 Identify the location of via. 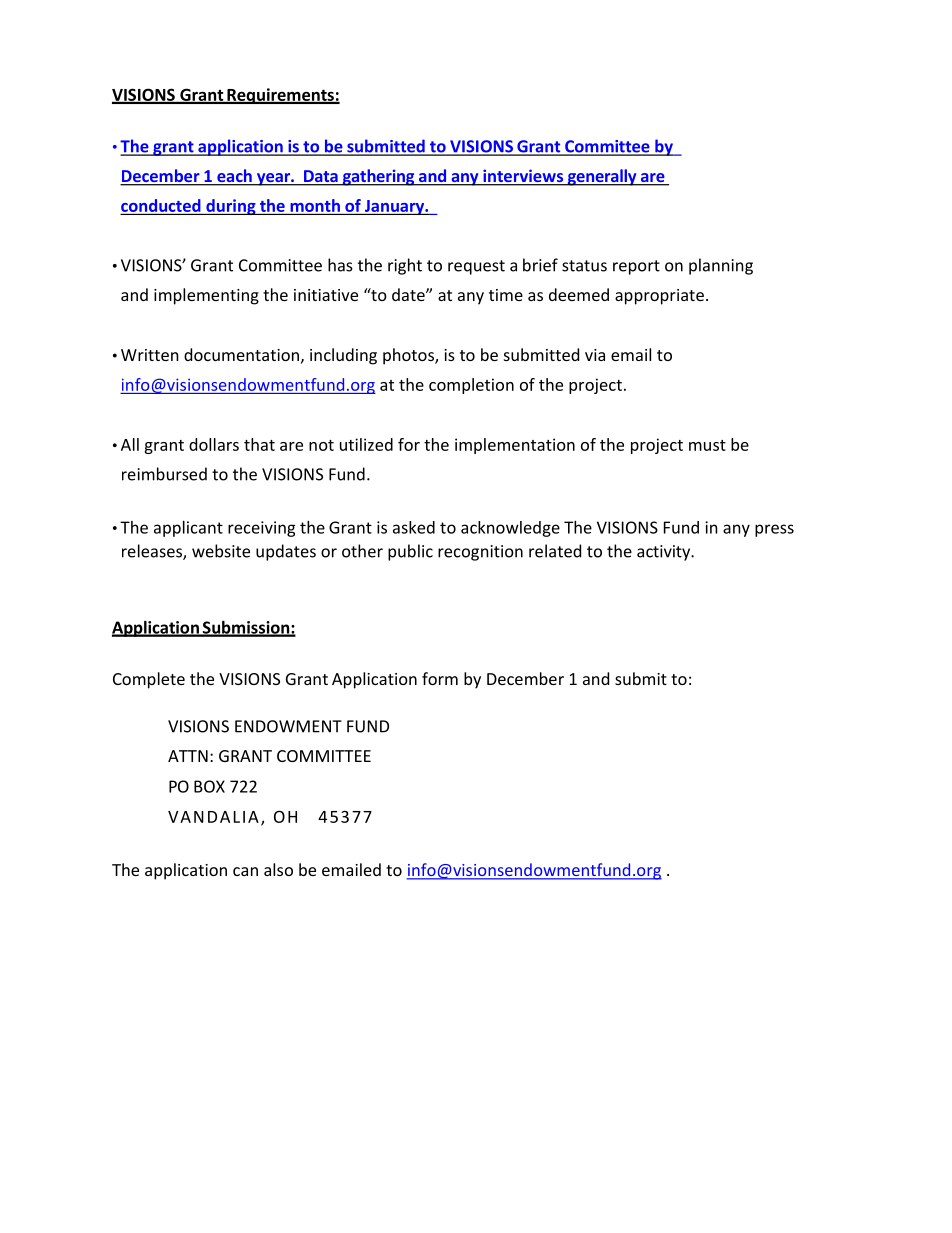
(595, 355).
